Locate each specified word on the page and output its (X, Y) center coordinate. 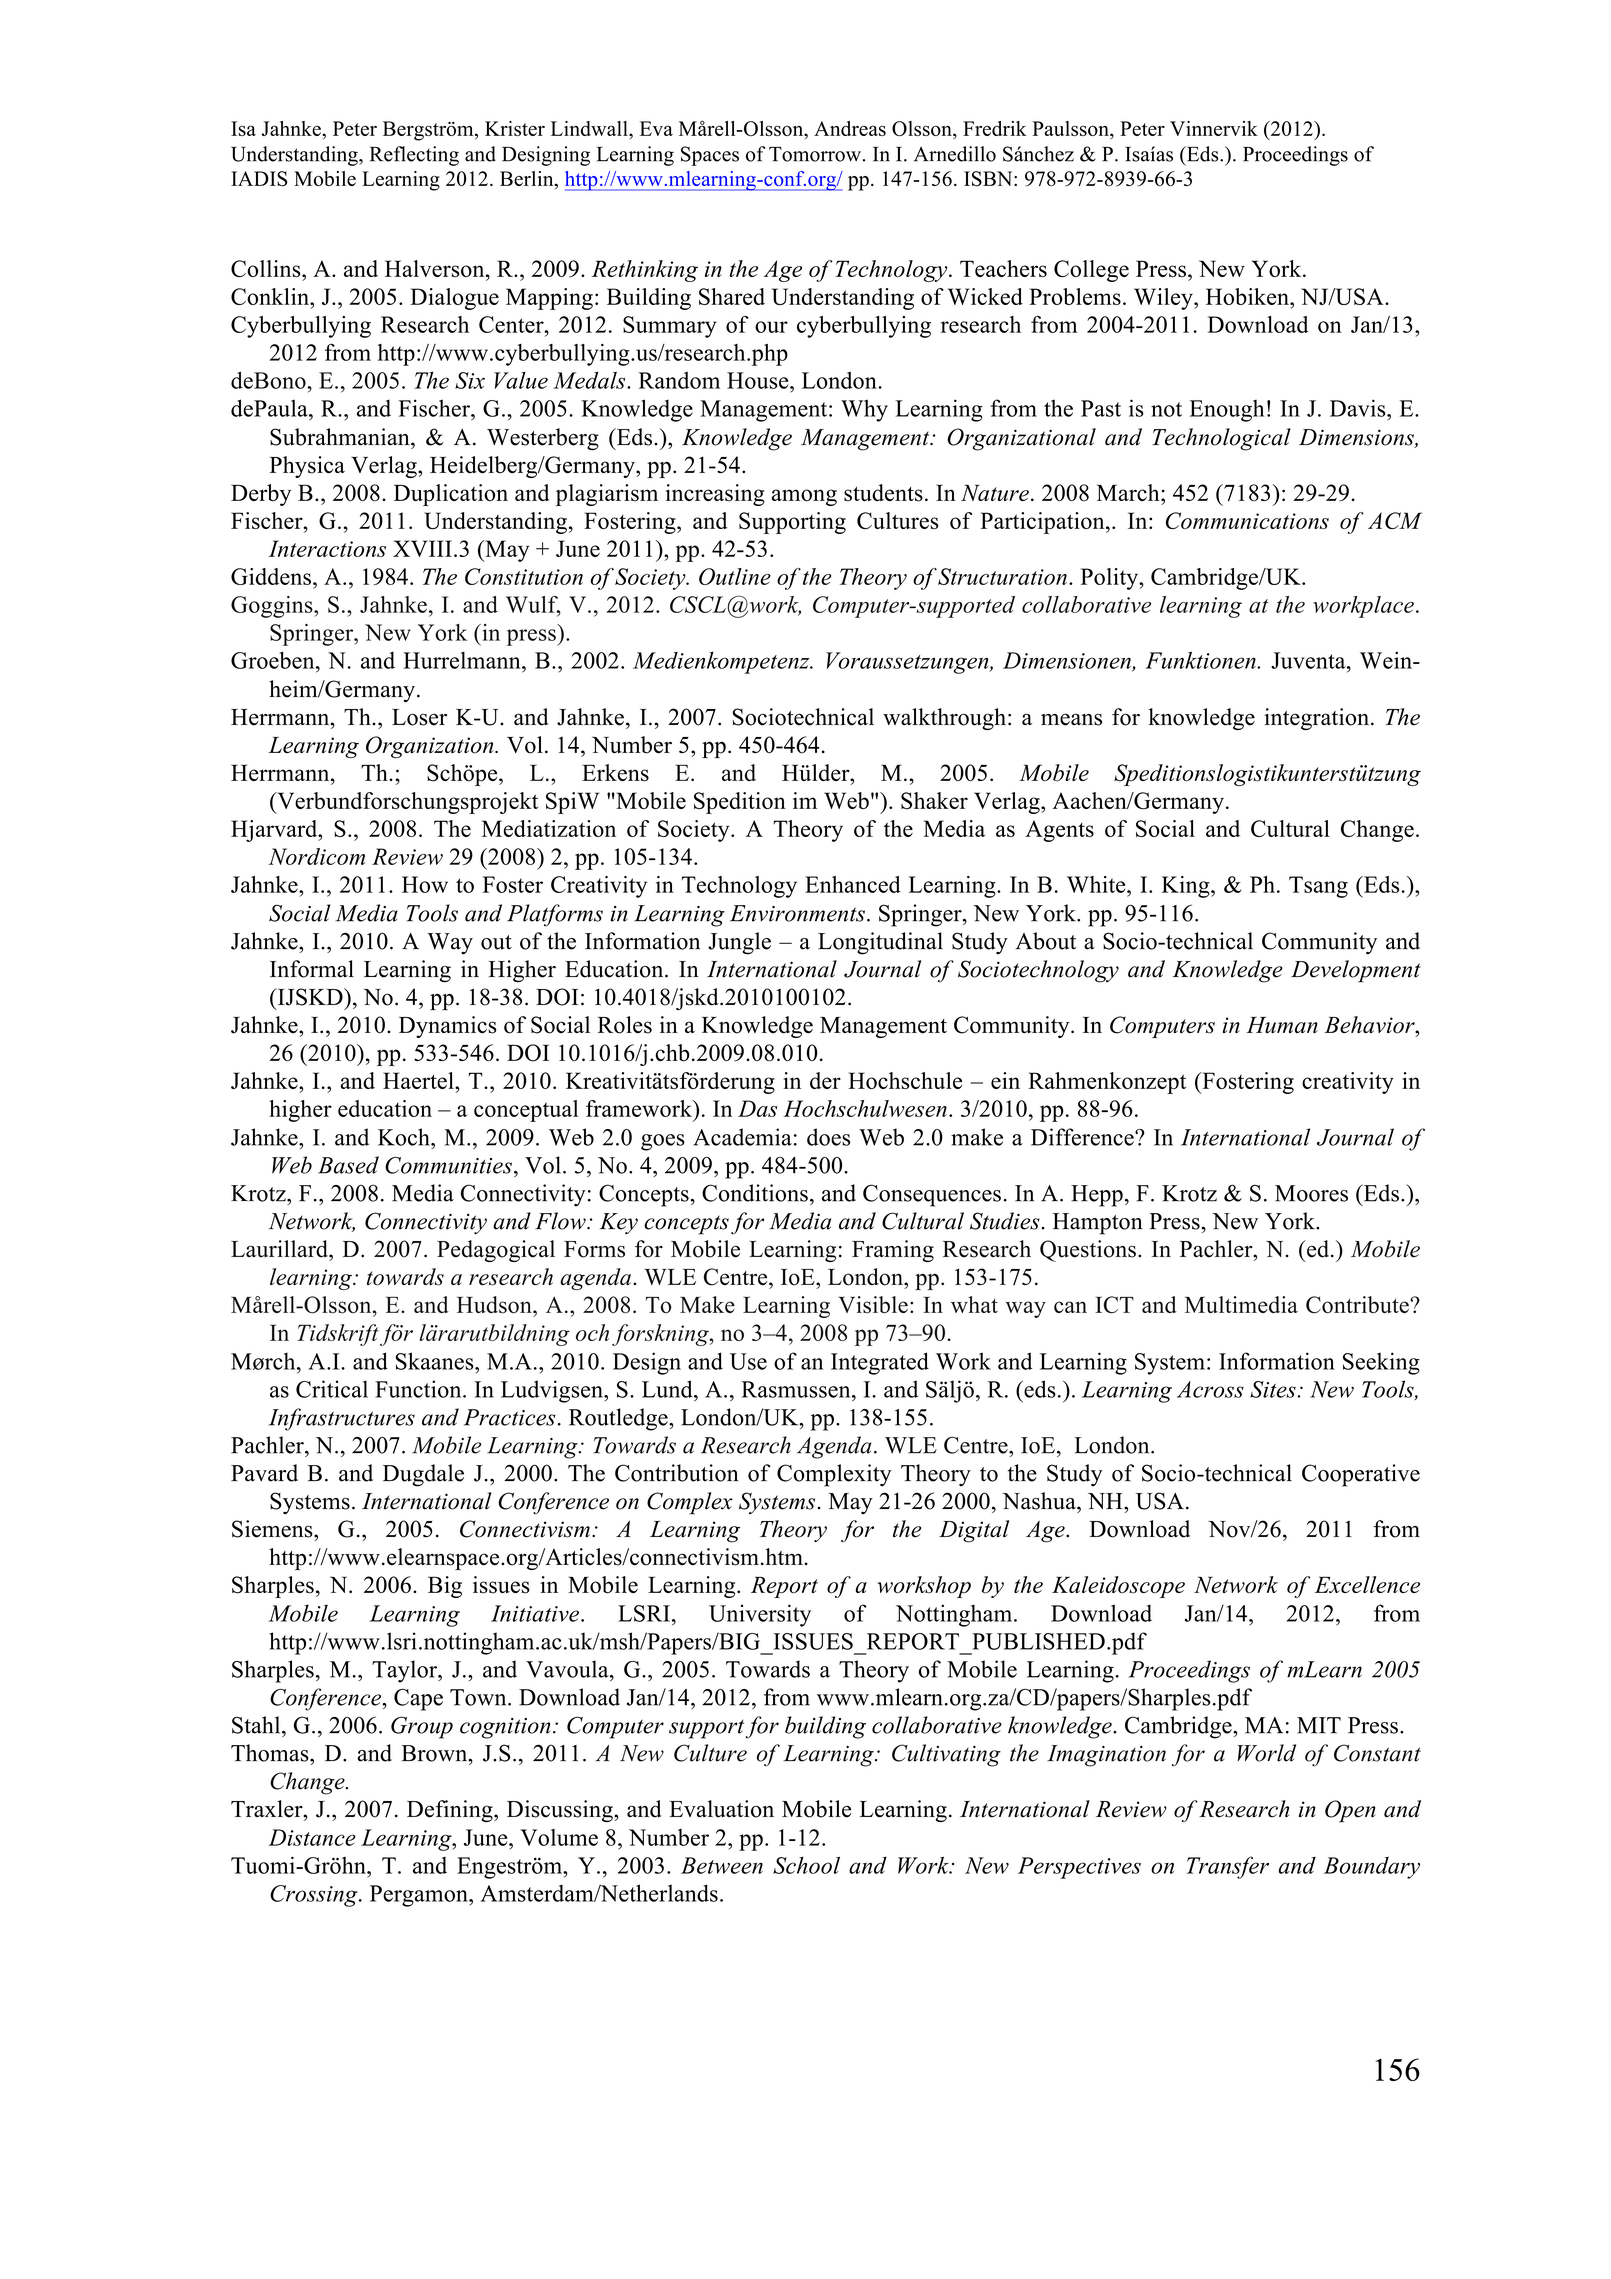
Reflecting (414, 156)
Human (1282, 1025)
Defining (451, 1811)
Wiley (1164, 299)
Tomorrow (815, 154)
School (806, 1865)
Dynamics (447, 1027)
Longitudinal (880, 943)
